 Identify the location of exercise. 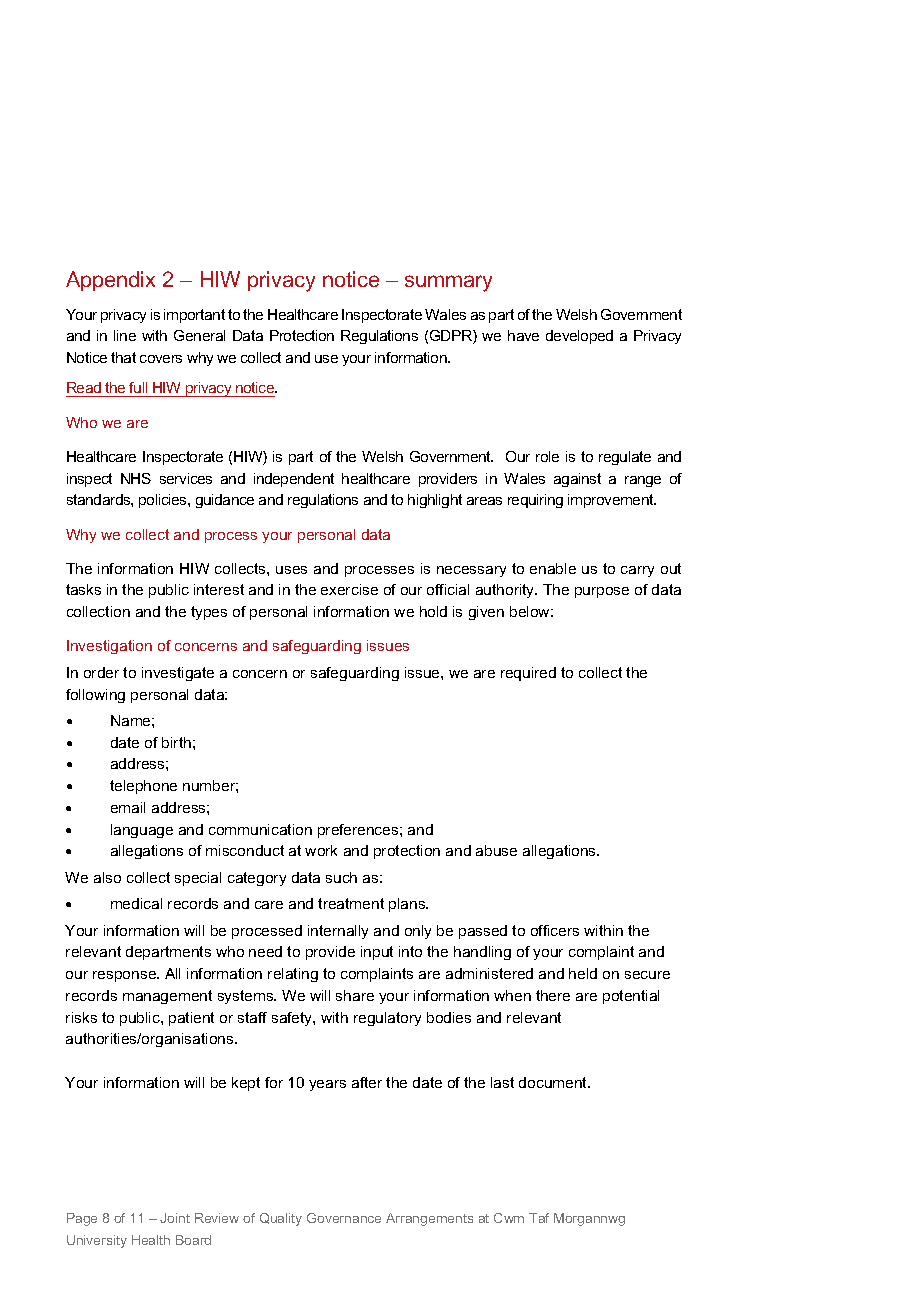
(349, 589).
